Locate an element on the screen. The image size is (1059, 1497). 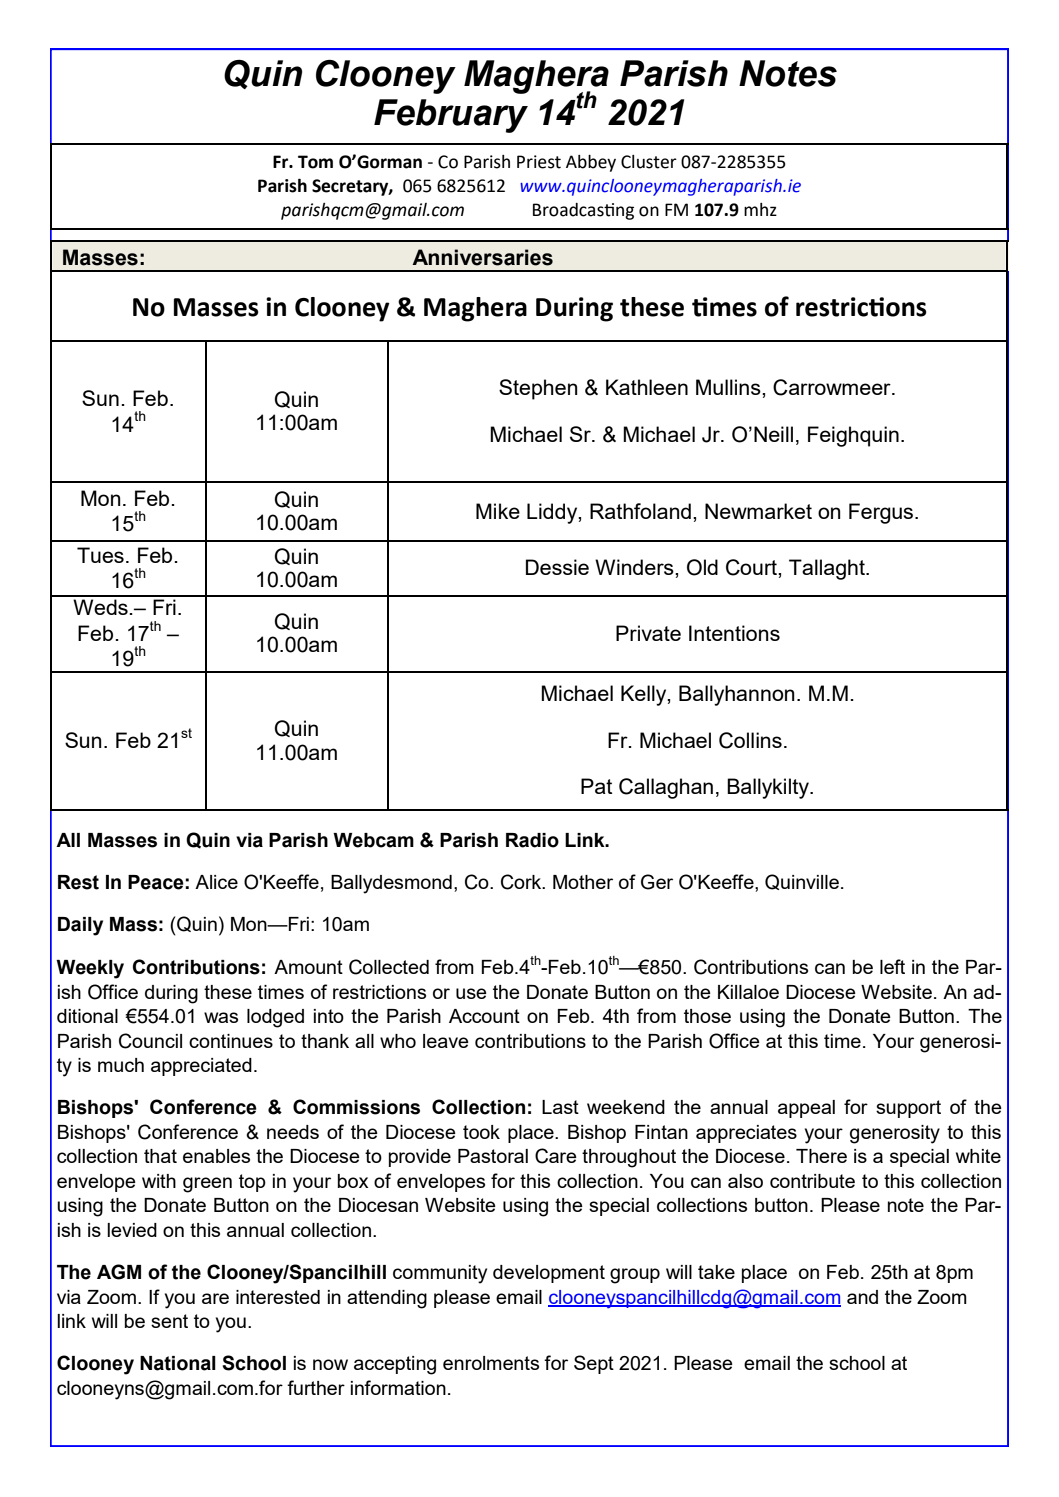
Sept is located at coordinates (594, 1364).
